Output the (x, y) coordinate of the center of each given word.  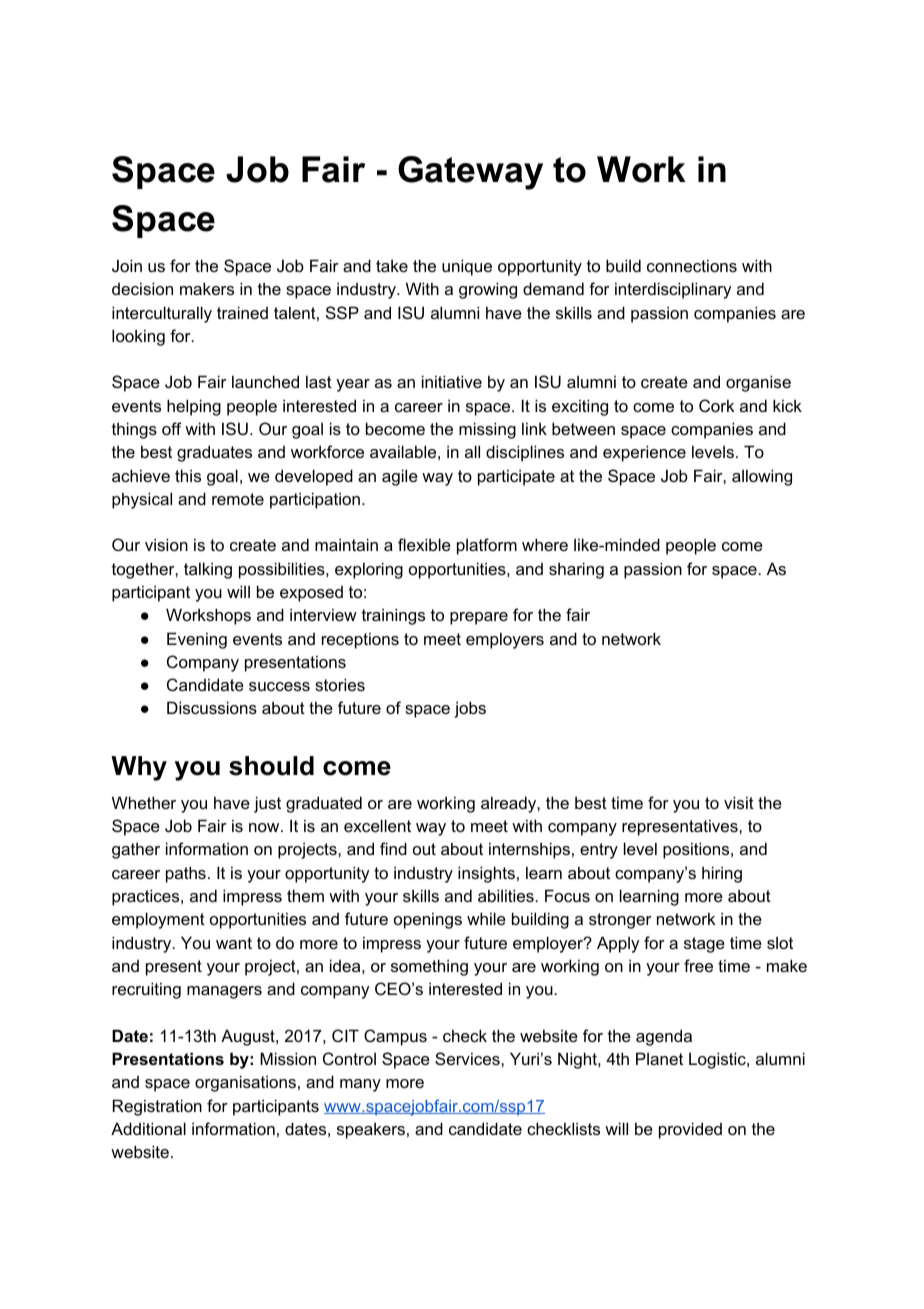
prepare (479, 618)
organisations (245, 1083)
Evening (197, 640)
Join (127, 265)
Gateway (470, 173)
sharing (576, 570)
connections (692, 265)
